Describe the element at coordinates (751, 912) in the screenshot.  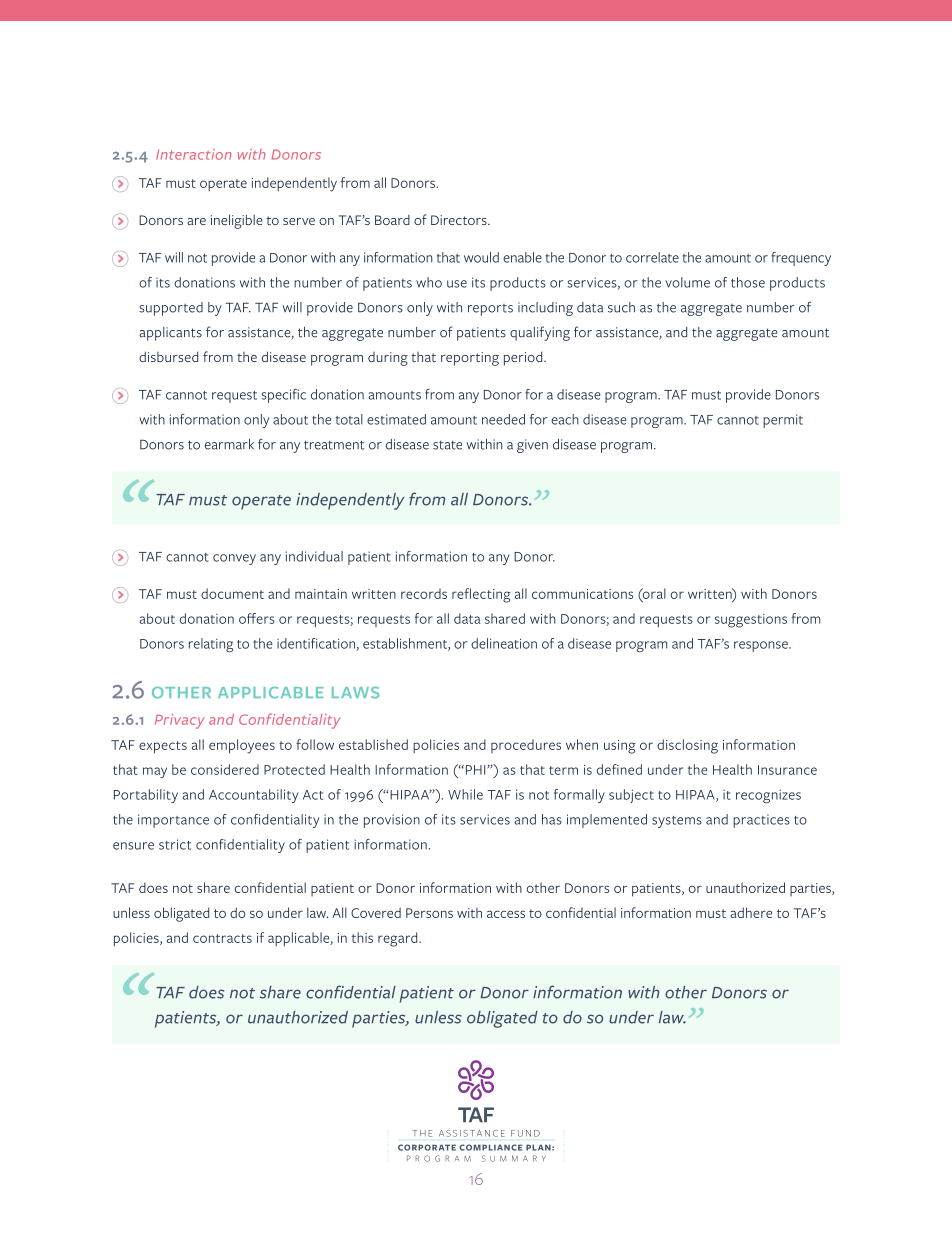
I see `adhere` at that location.
